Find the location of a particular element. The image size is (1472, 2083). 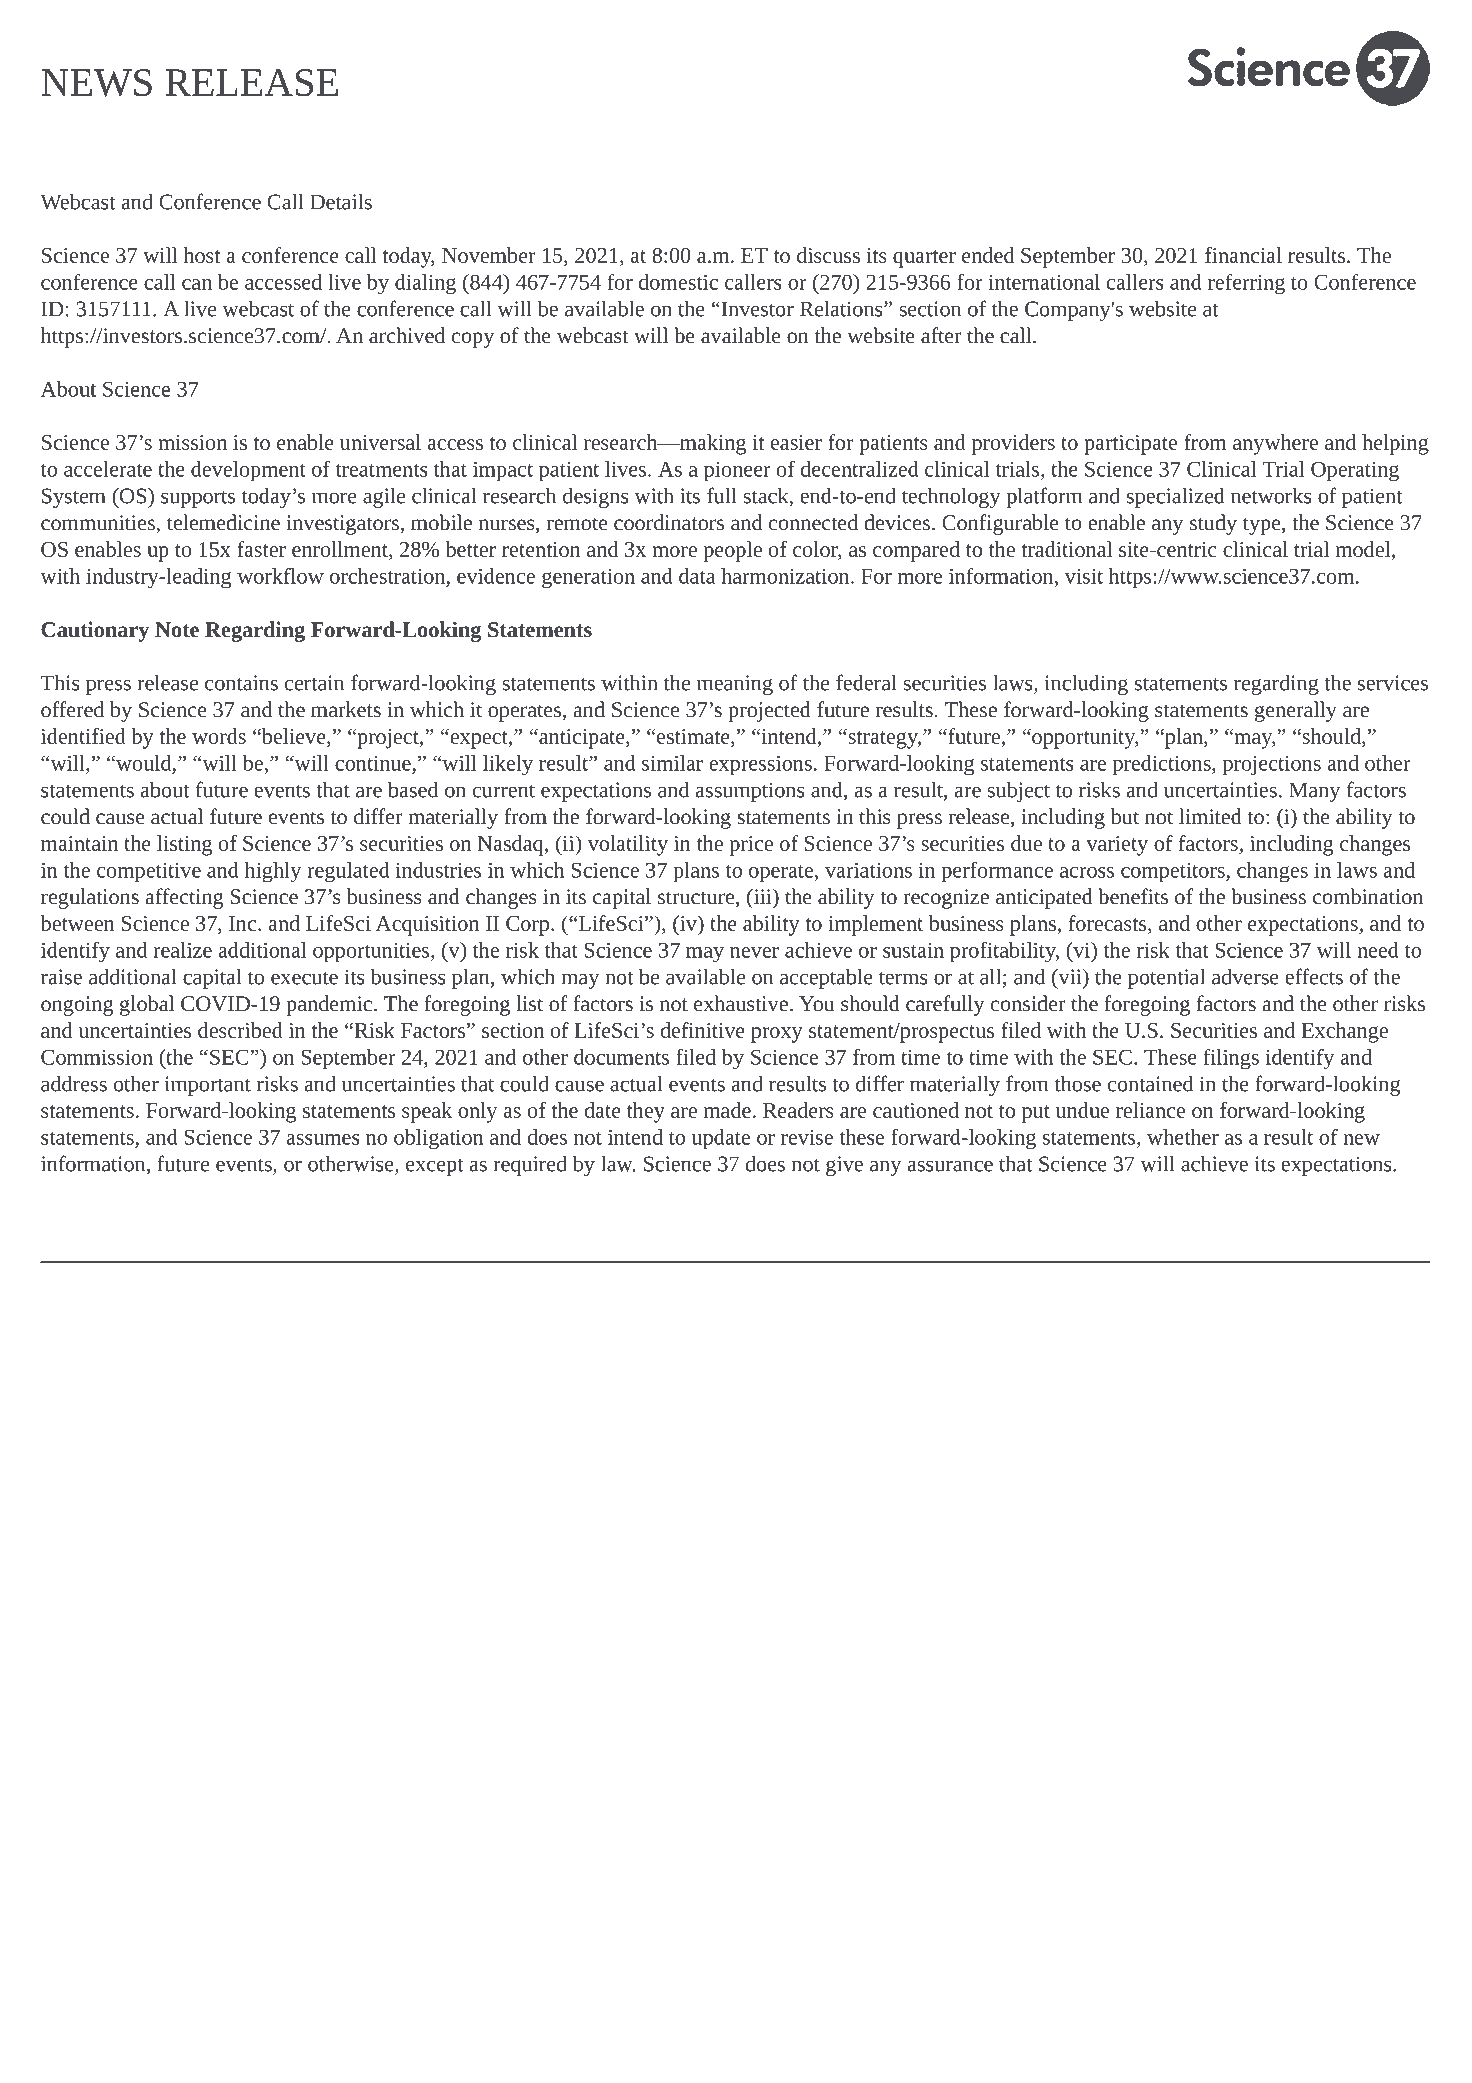

made is located at coordinates (727, 1110).
